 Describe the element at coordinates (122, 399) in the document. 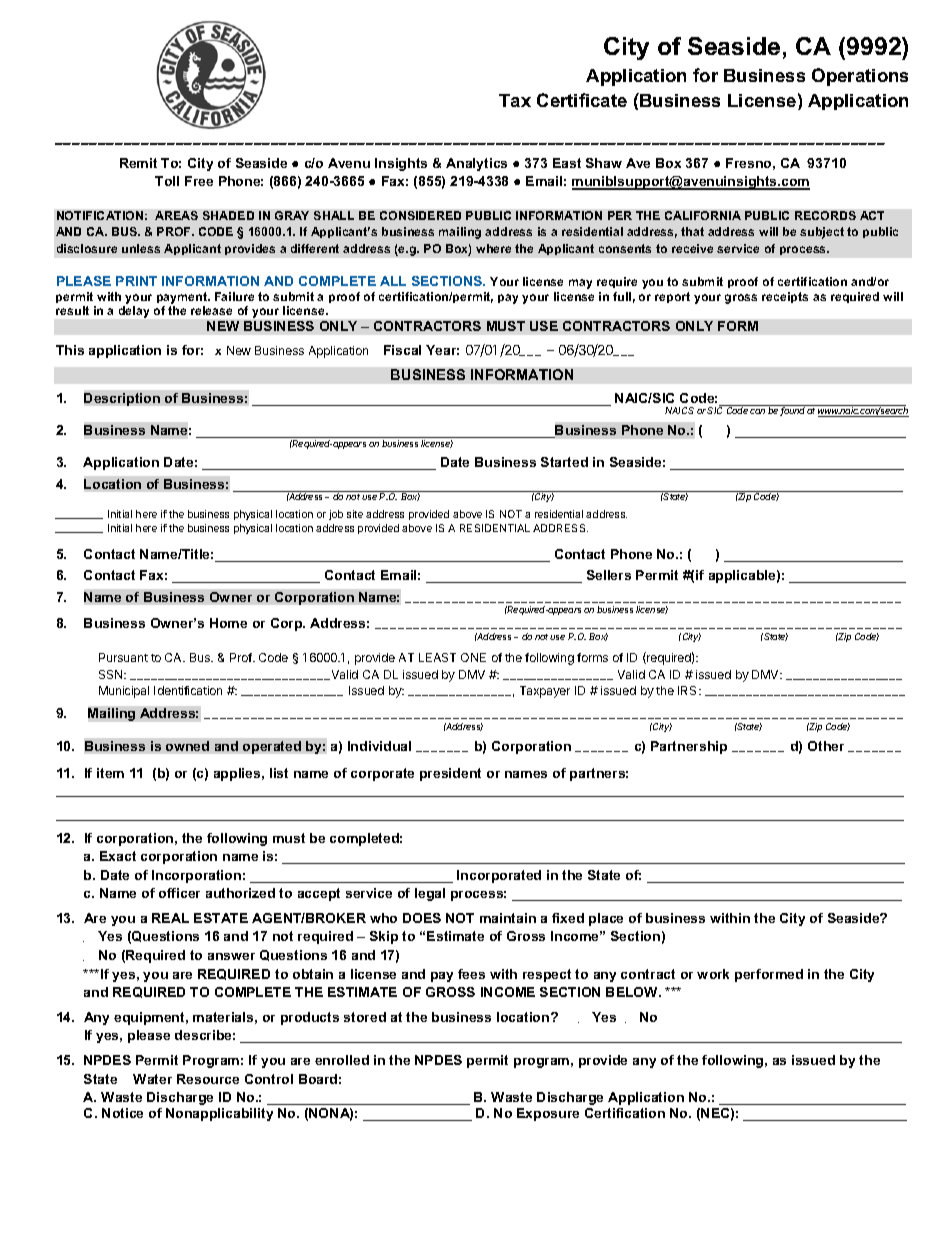

I see `Description` at that location.
